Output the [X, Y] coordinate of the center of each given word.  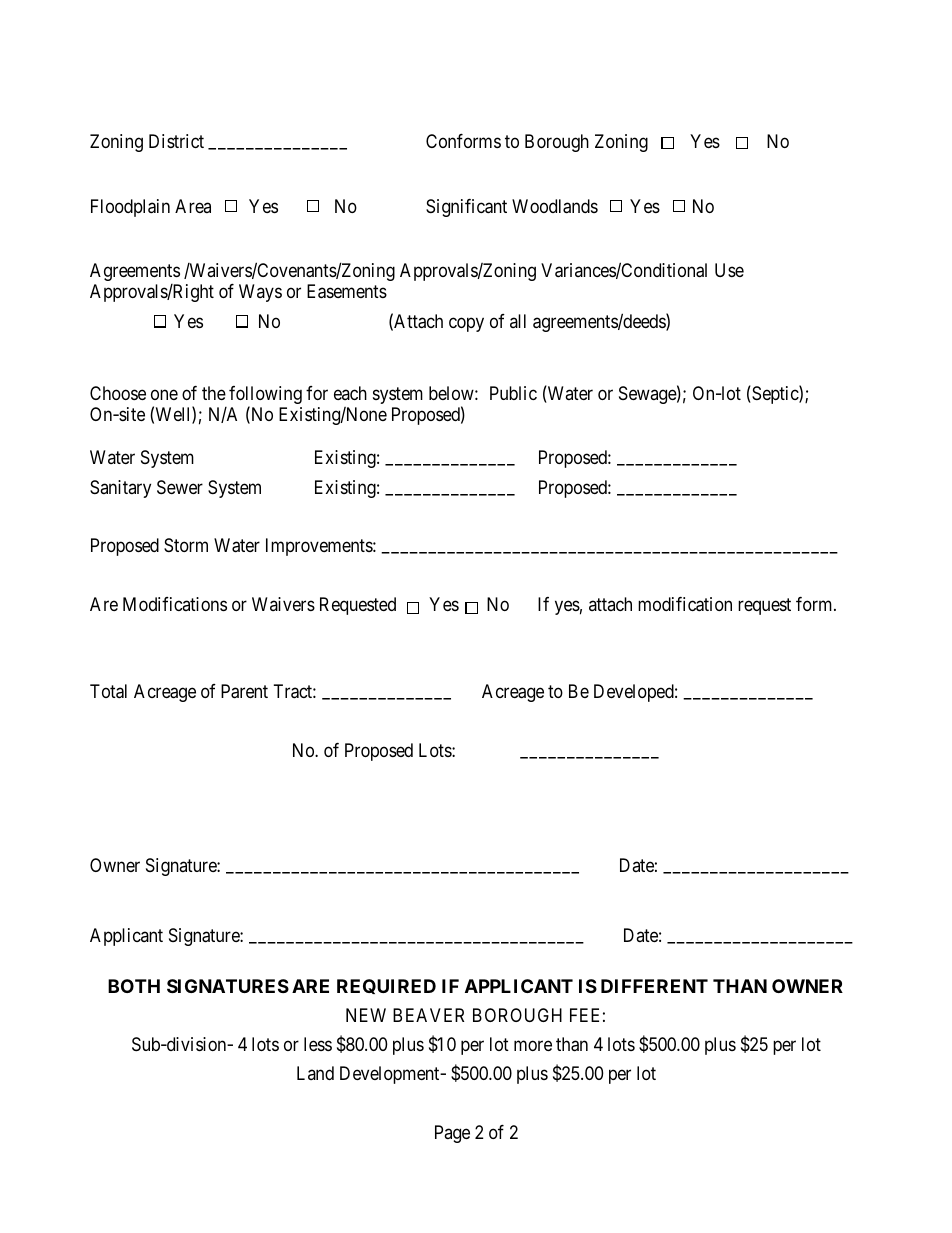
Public [513, 393]
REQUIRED [386, 986]
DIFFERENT [654, 986]
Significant [466, 208]
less [318, 1044]
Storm [186, 545]
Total [108, 691]
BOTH [134, 986]
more [533, 1046]
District [176, 141]
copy [466, 324]
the [214, 393]
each [350, 393]
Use [729, 270]
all [518, 321]
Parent [244, 691]
